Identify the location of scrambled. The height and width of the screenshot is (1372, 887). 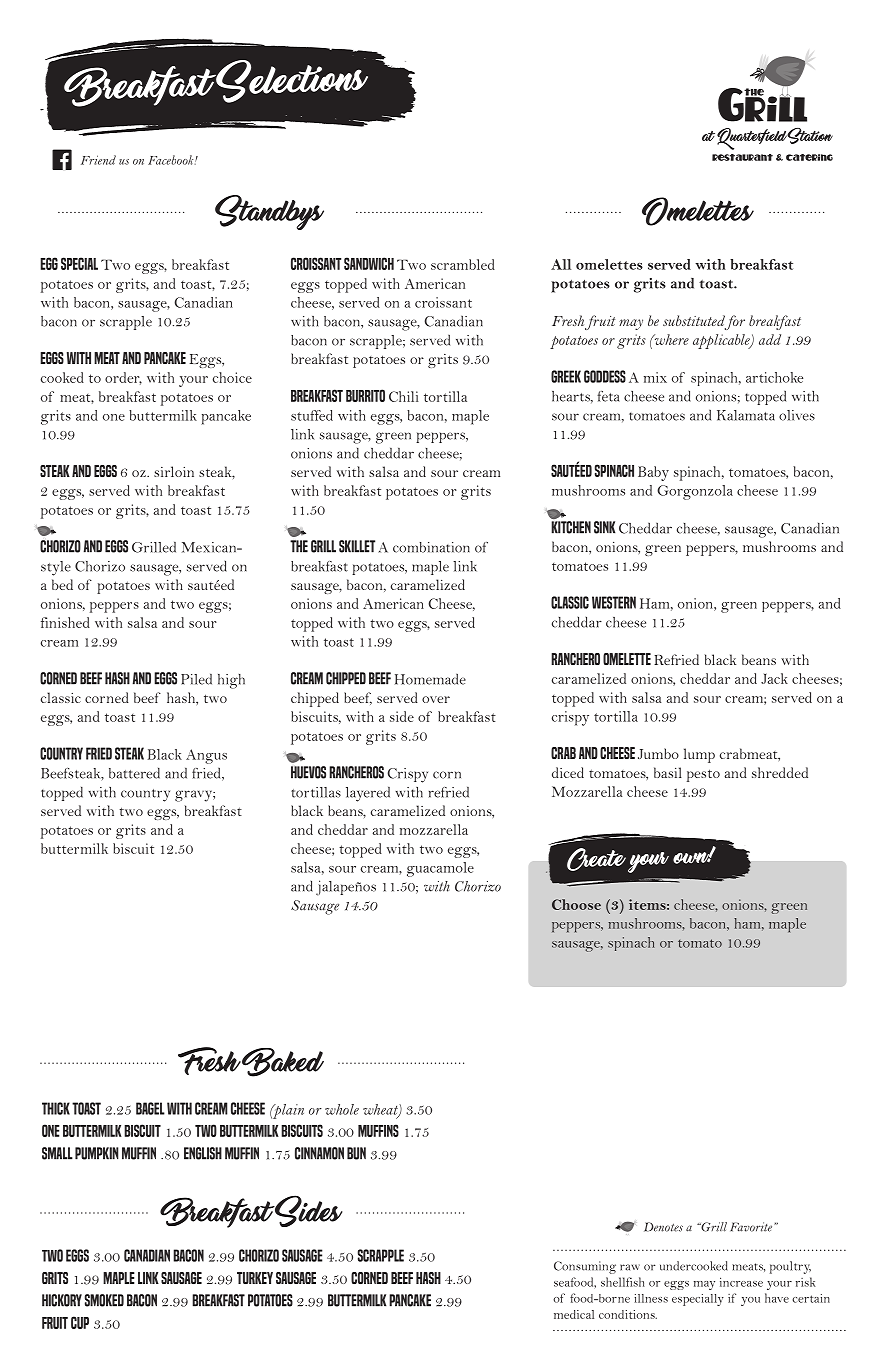
(463, 264).
